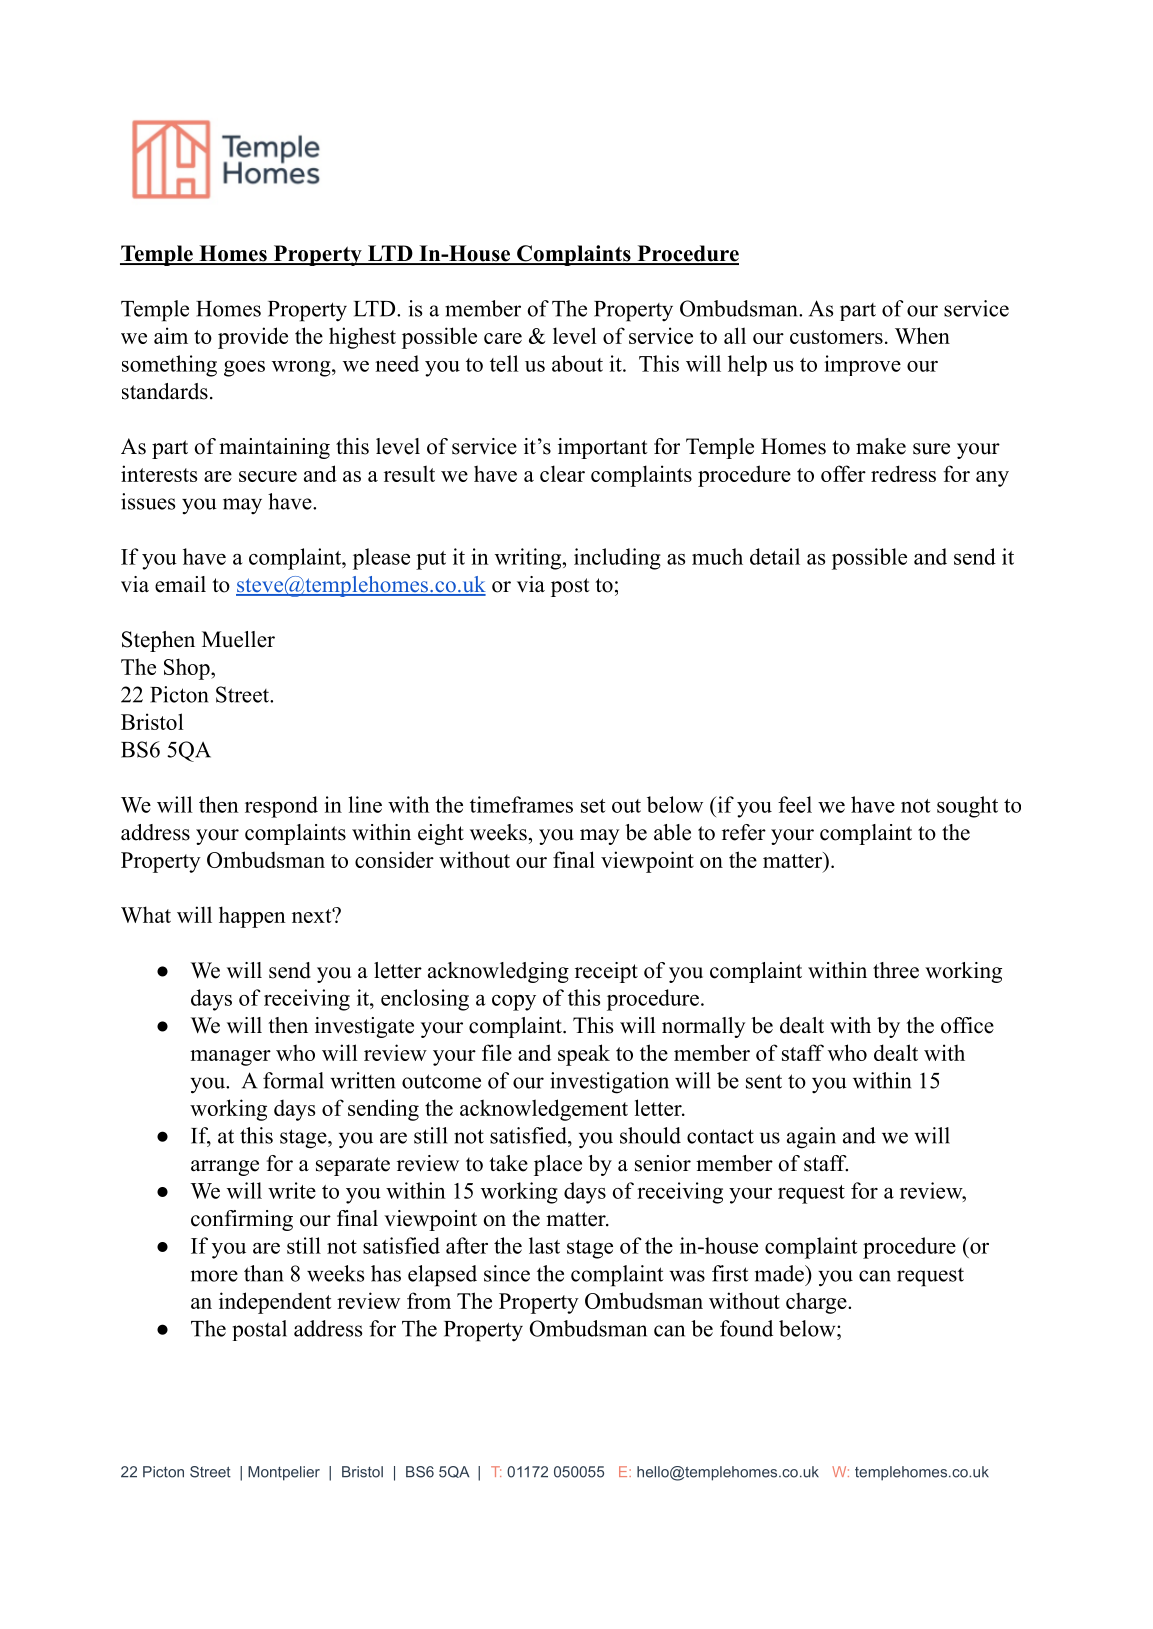  I want to click on set, so click(593, 806).
